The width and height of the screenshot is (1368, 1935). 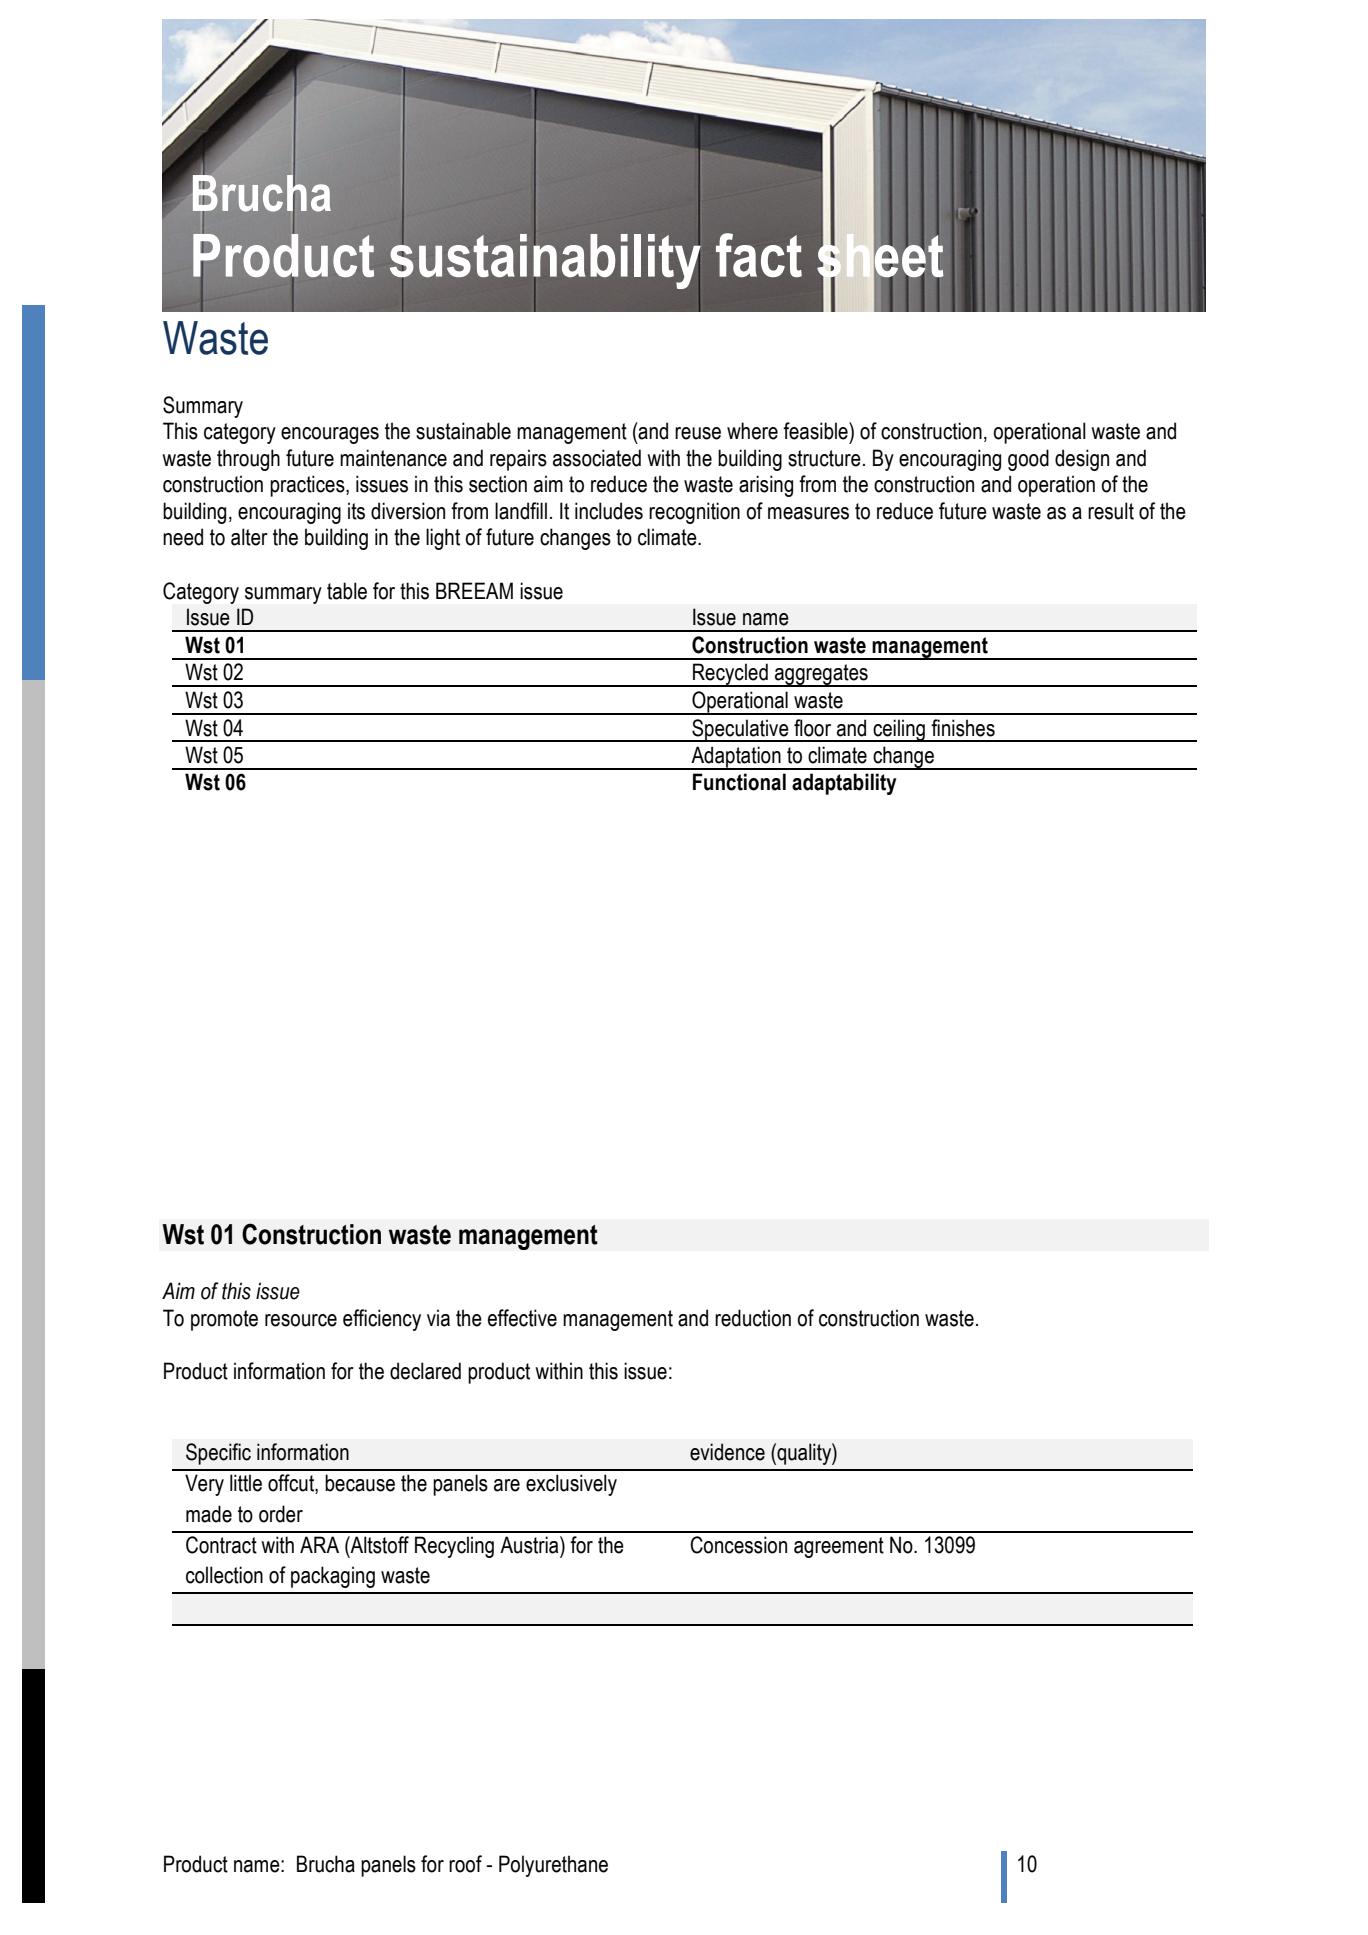 What do you see at coordinates (839, 1547) in the screenshot?
I see `agreement` at bounding box center [839, 1547].
